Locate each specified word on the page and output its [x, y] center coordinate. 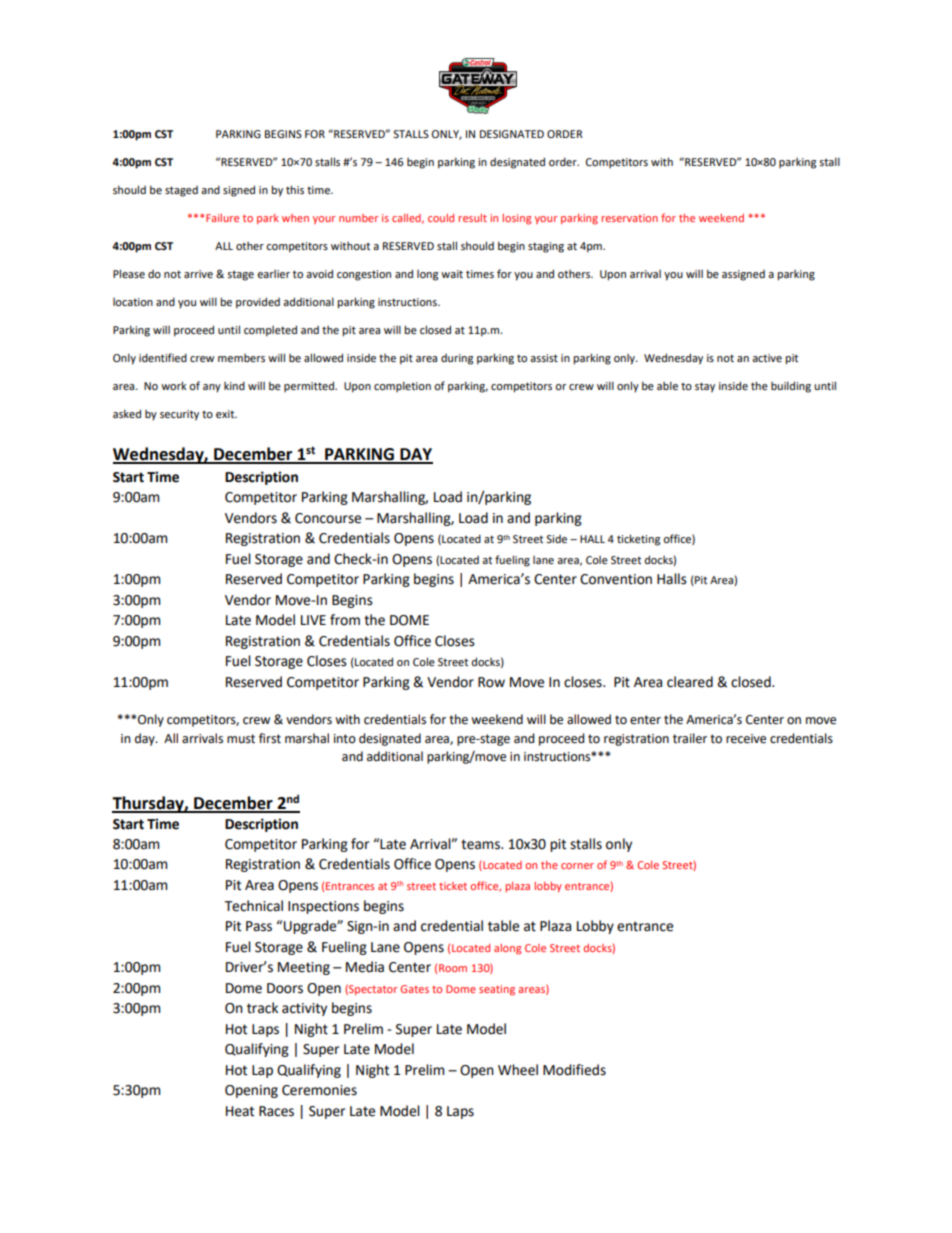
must [241, 739]
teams [481, 844]
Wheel [518, 1070]
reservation [629, 218]
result [472, 218]
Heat [240, 1111]
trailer [690, 738]
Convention [616, 579]
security [179, 415]
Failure [222, 218]
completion [402, 386]
